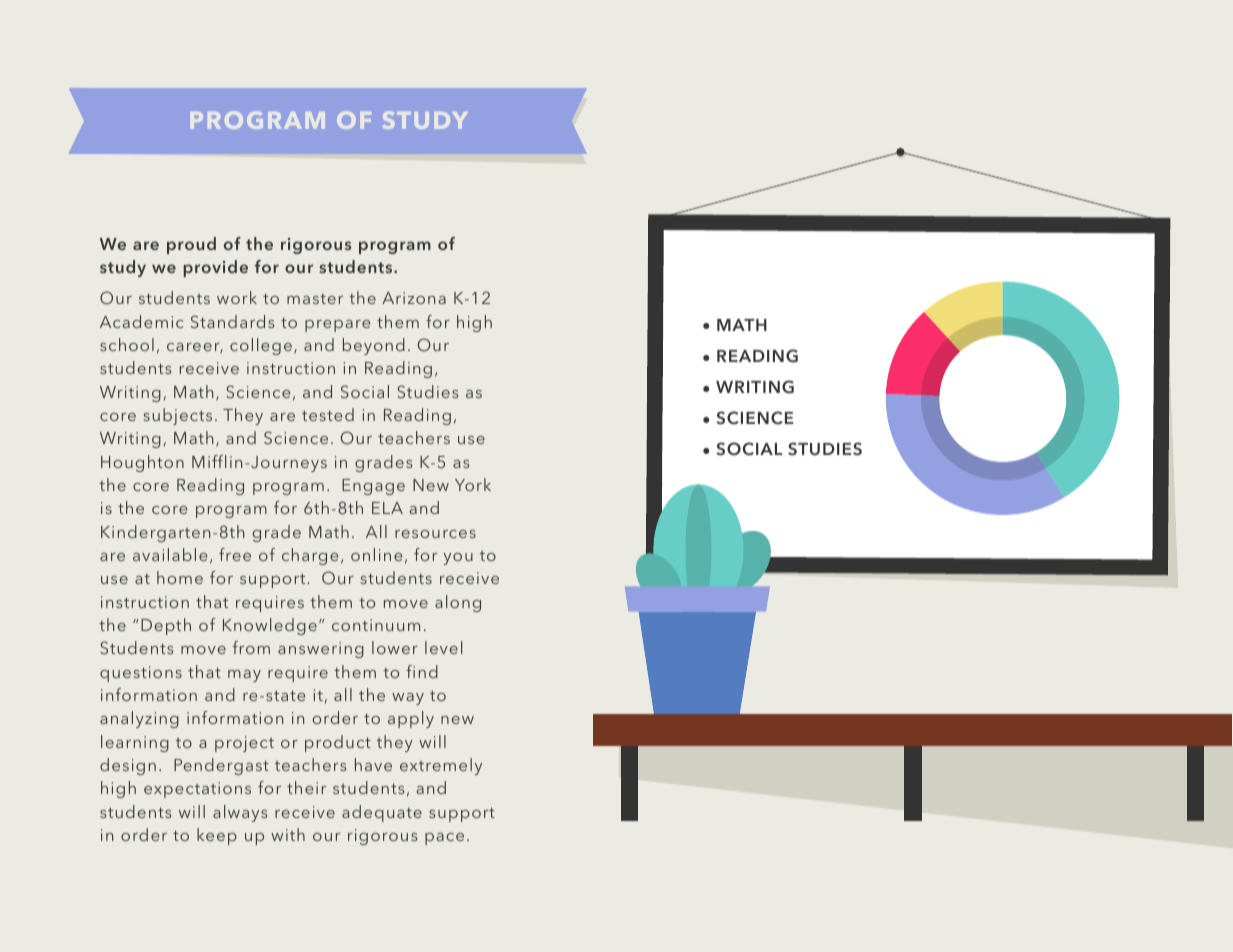 Image resolution: width=1233 pixels, height=952 pixels. What do you see at coordinates (310, 556) in the image?
I see `charge` at bounding box center [310, 556].
